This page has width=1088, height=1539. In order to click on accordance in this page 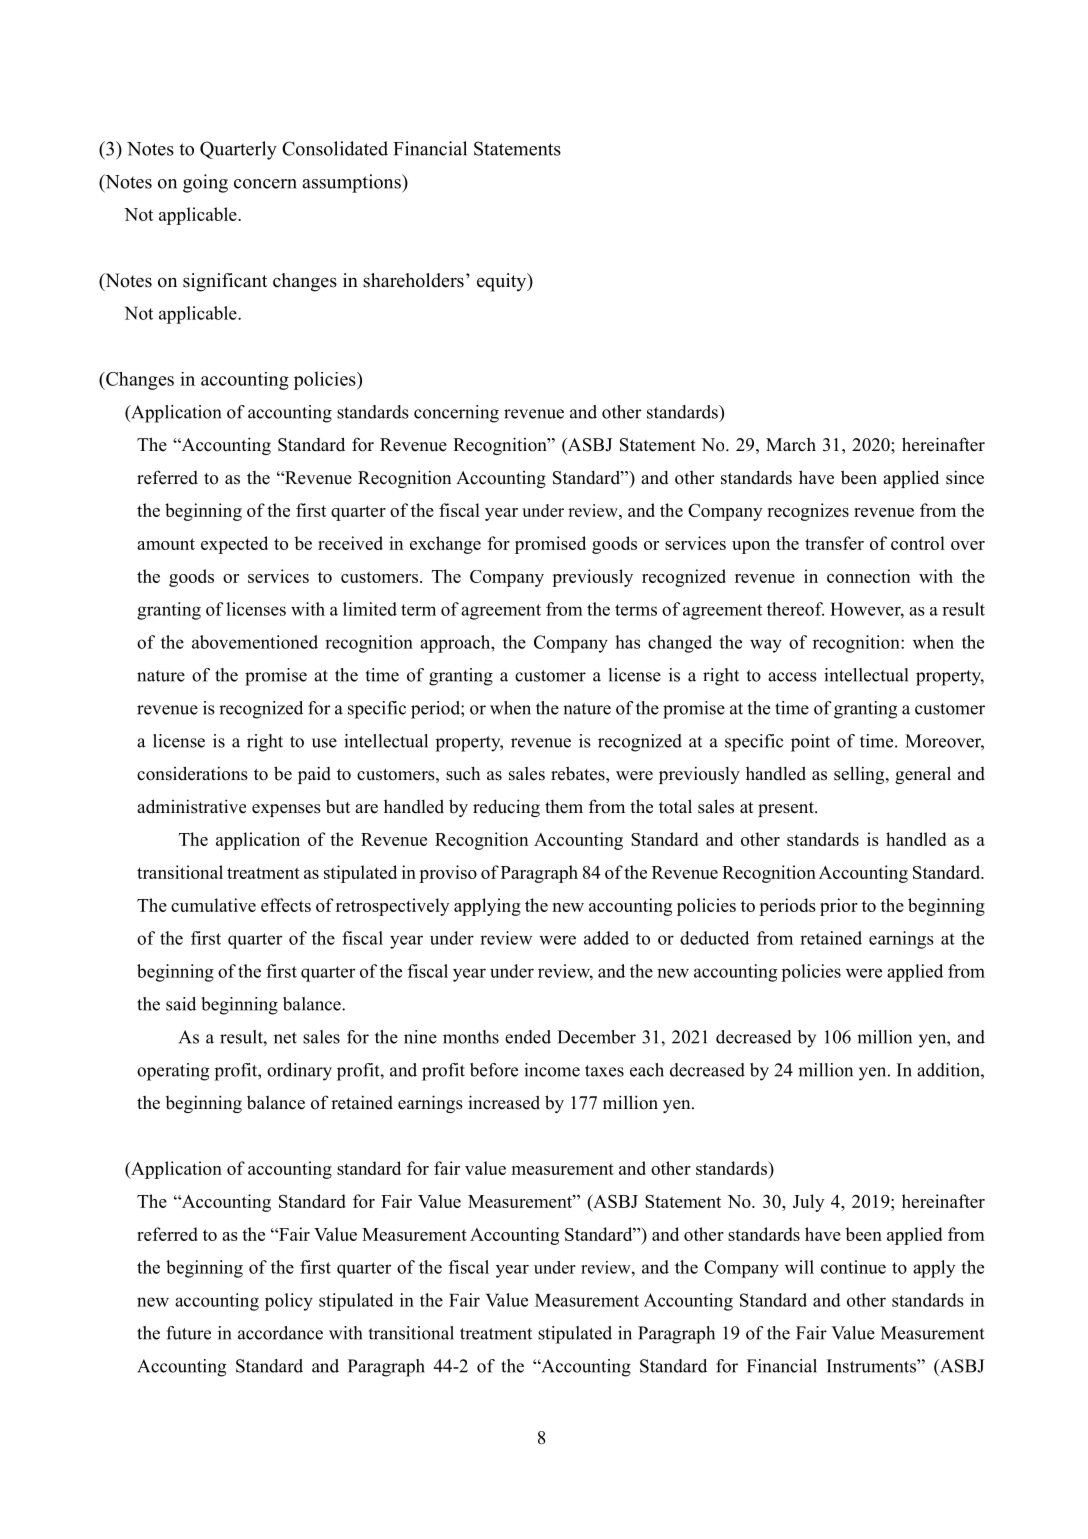, I will do `click(280, 1333)`.
